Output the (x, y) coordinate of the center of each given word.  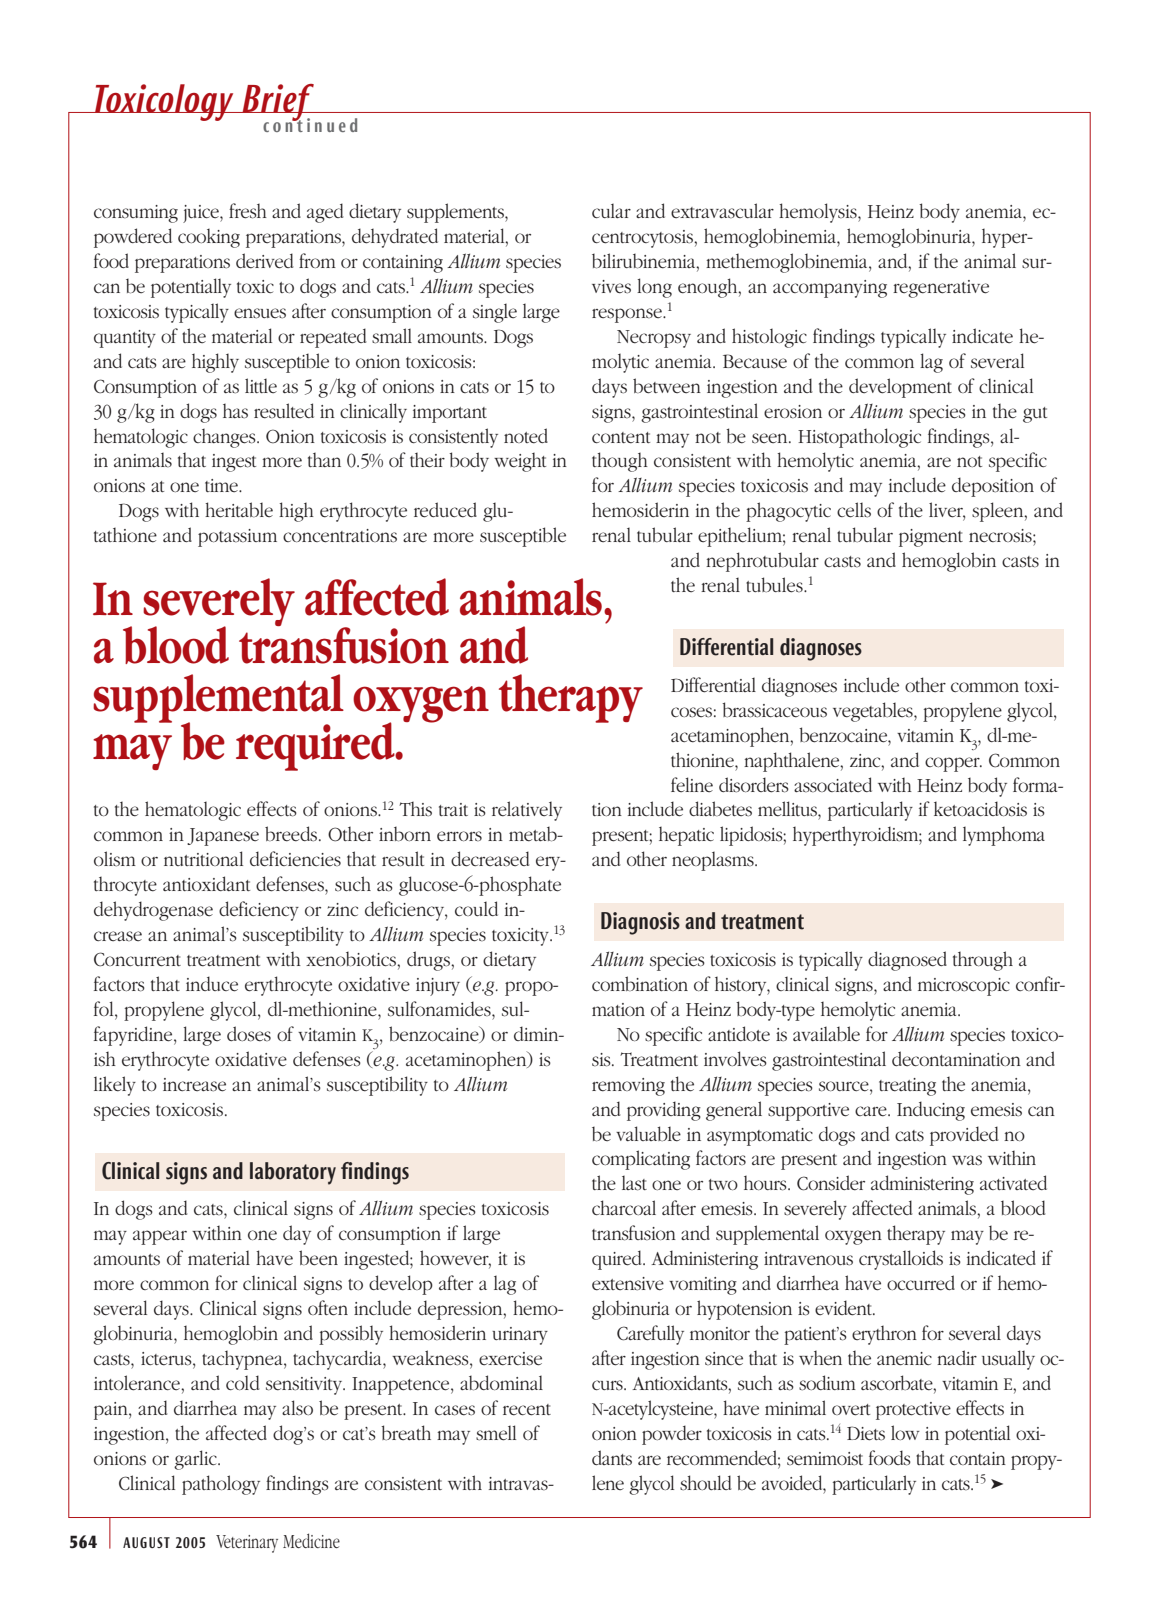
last (634, 1183)
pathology (221, 1485)
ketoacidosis (980, 809)
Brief (278, 104)
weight (520, 462)
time (222, 485)
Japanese (223, 837)
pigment (931, 538)
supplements (456, 213)
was (967, 1160)
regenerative (941, 289)
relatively (527, 811)
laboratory (293, 1173)
